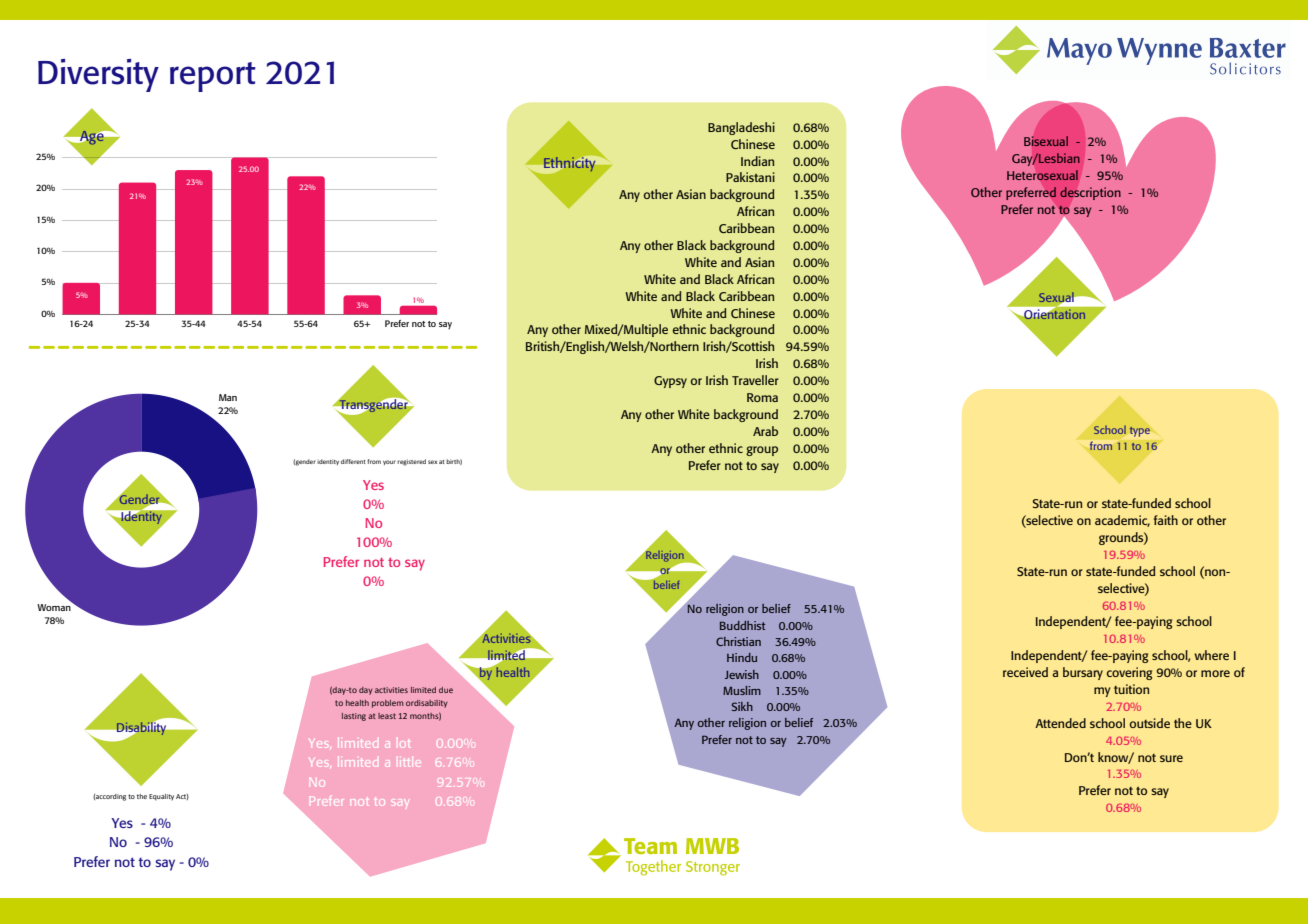  What do you see at coordinates (1090, 193) in the screenshot?
I see `description` at bounding box center [1090, 193].
